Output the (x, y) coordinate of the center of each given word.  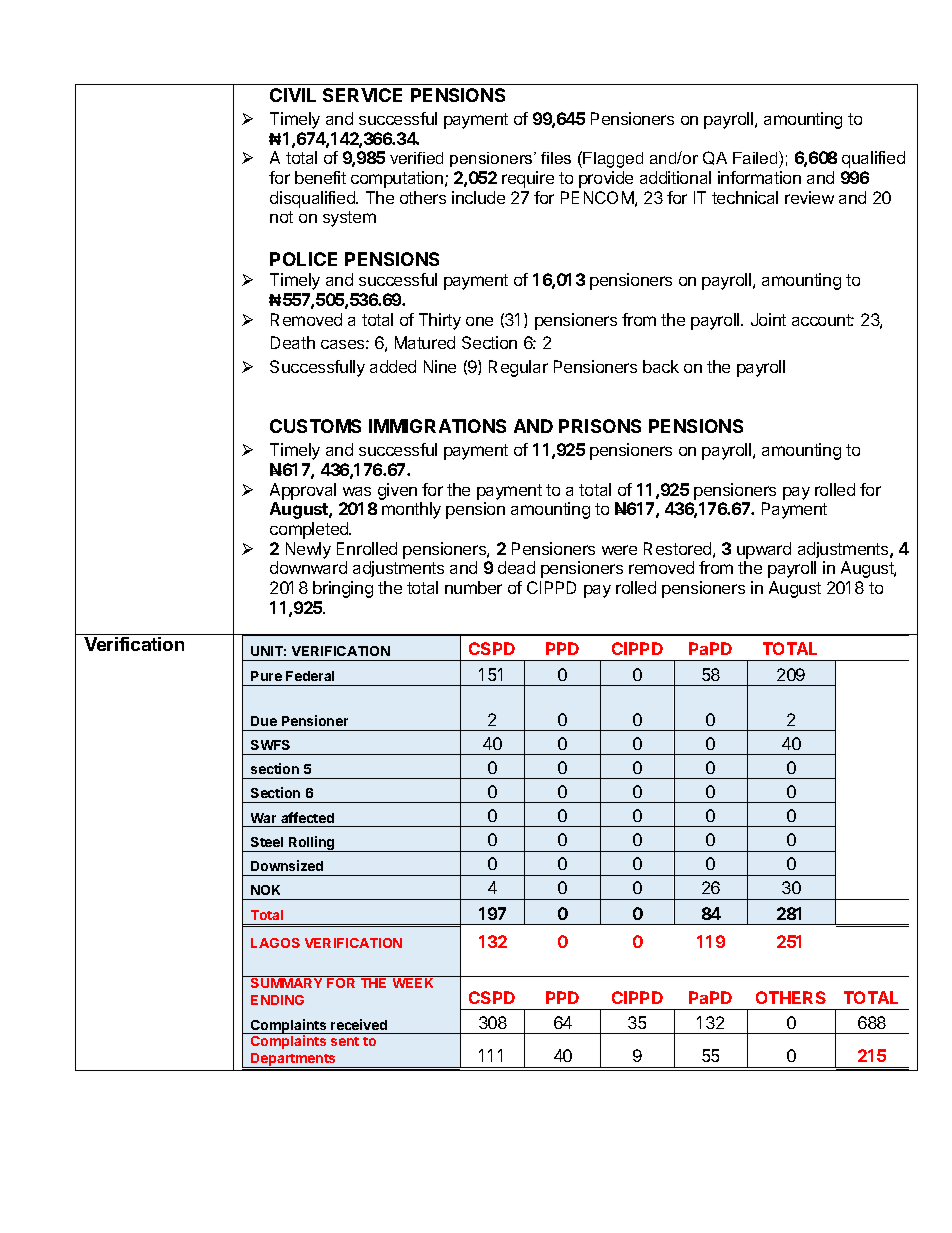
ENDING (277, 1000)
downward (308, 567)
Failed (756, 157)
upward (764, 550)
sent (345, 1041)
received (359, 1024)
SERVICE (362, 95)
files (556, 158)
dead (516, 567)
